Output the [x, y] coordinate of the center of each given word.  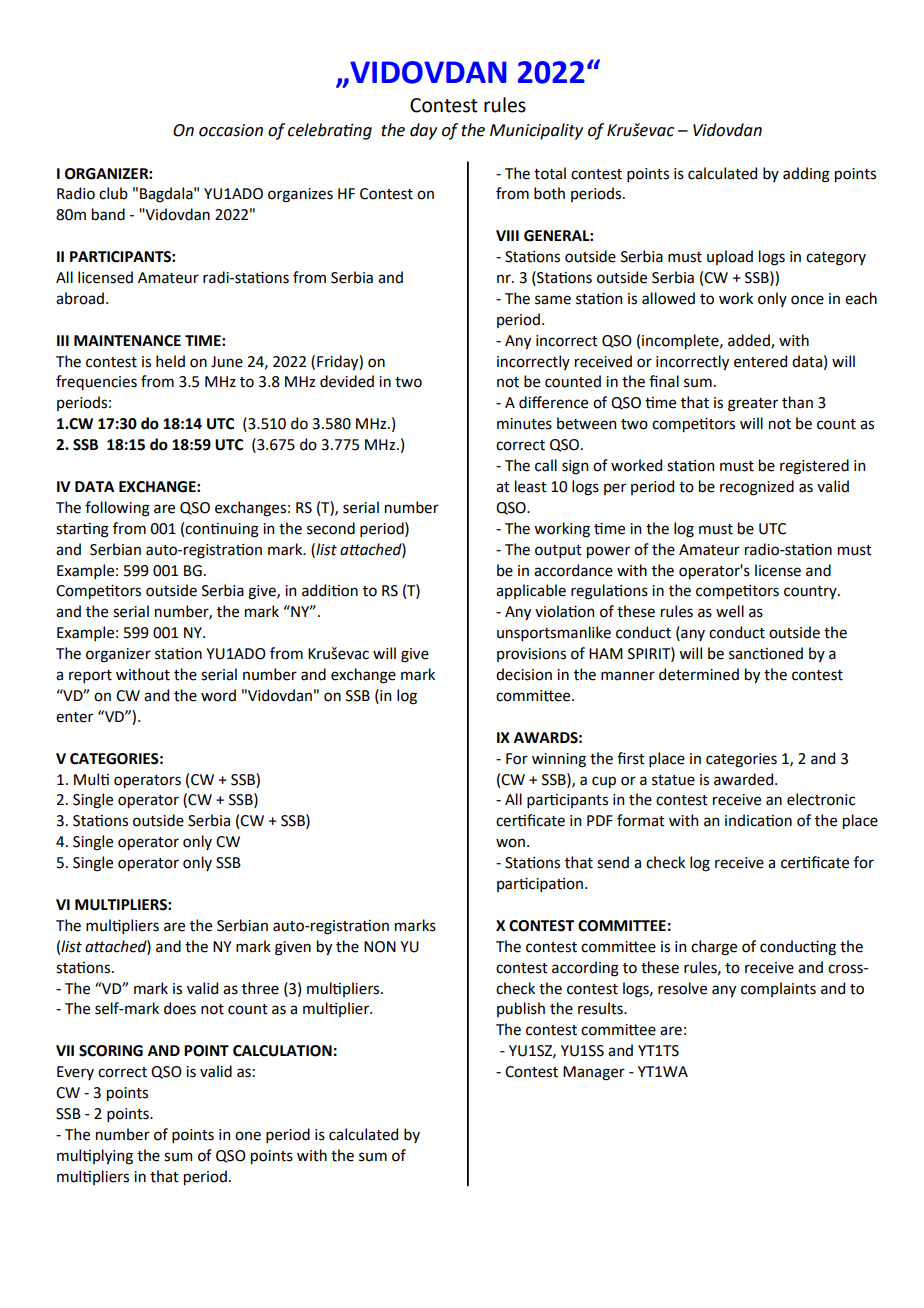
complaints [778, 989]
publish [521, 1009]
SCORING [111, 1051]
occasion [231, 130]
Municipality [536, 131]
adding [806, 175]
